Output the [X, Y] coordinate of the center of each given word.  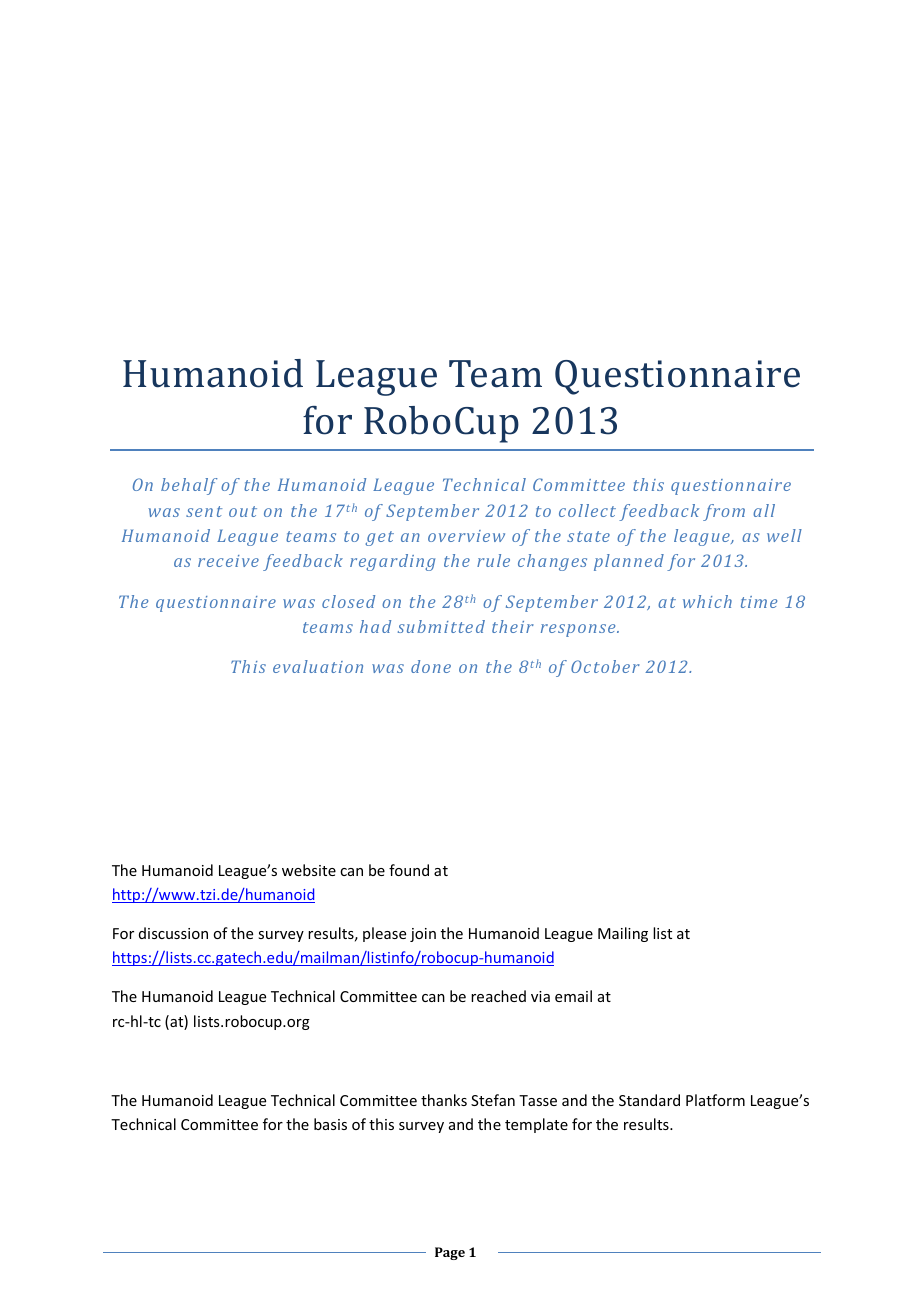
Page [450, 1253]
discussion [173, 933]
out [243, 511]
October [605, 666]
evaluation [318, 666]
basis [330, 1124]
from [724, 512]
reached [498, 996]
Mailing [623, 934]
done [431, 666]
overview [466, 536]
